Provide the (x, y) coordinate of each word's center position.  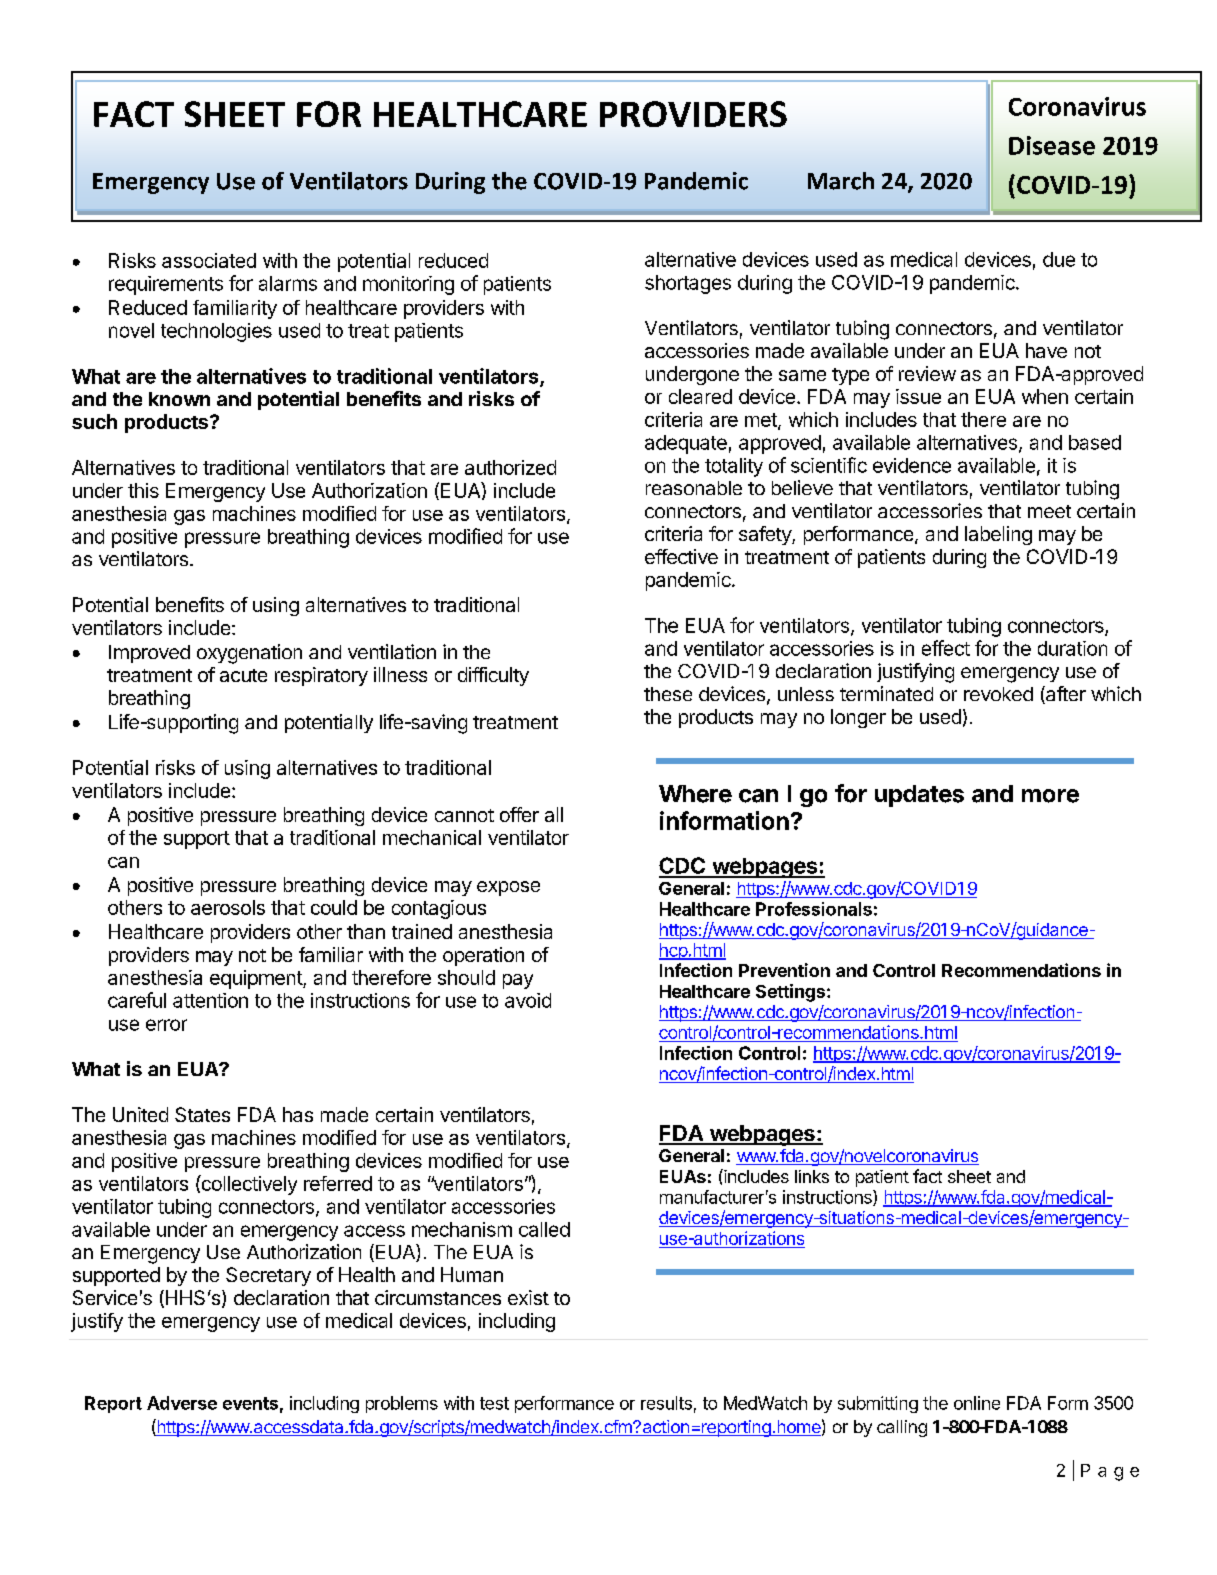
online (977, 1403)
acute (243, 675)
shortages (688, 284)
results (666, 1403)
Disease (1052, 145)
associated (209, 260)
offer (519, 814)
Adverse (182, 1403)
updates (919, 796)
